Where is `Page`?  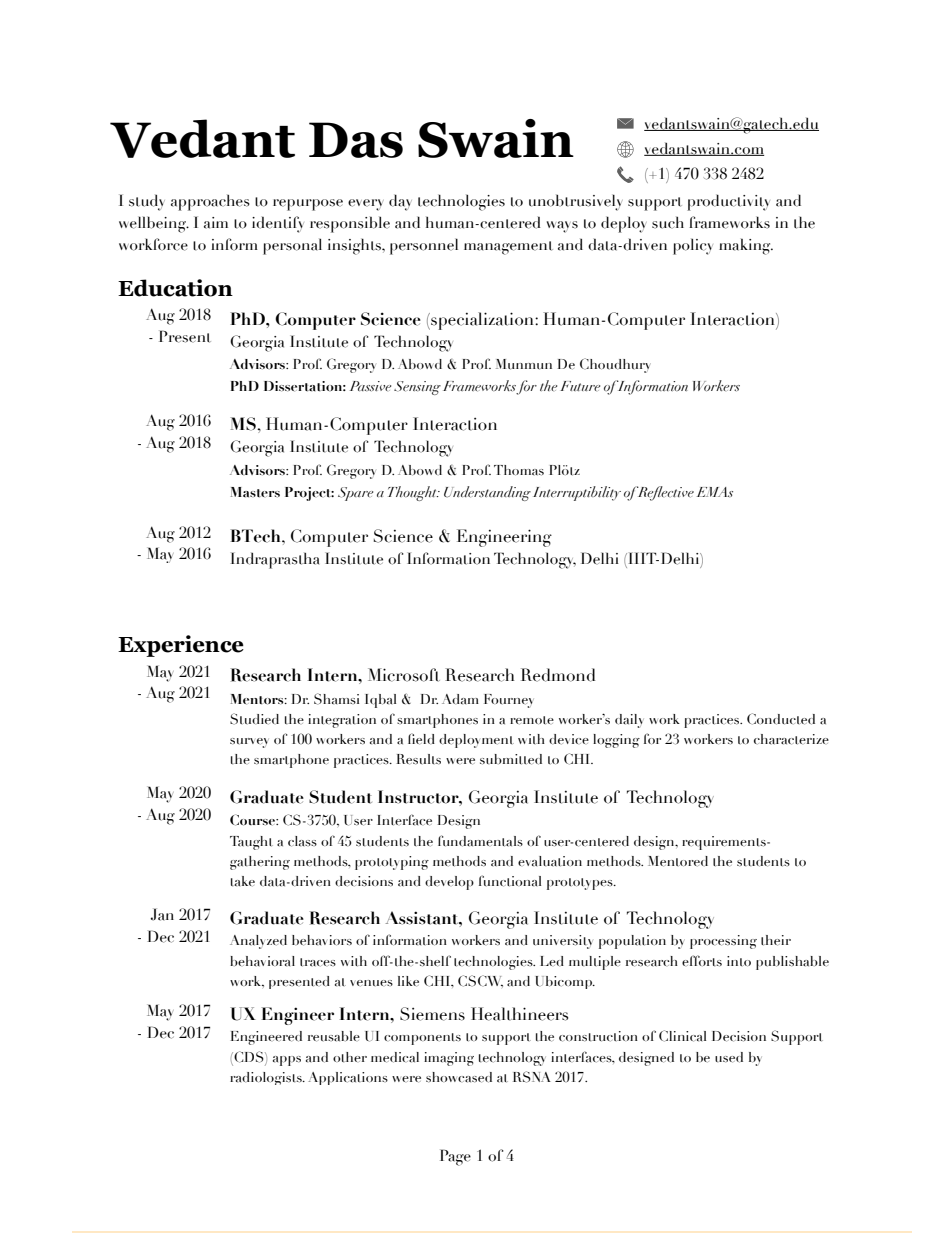
Page is located at coordinates (455, 1157).
